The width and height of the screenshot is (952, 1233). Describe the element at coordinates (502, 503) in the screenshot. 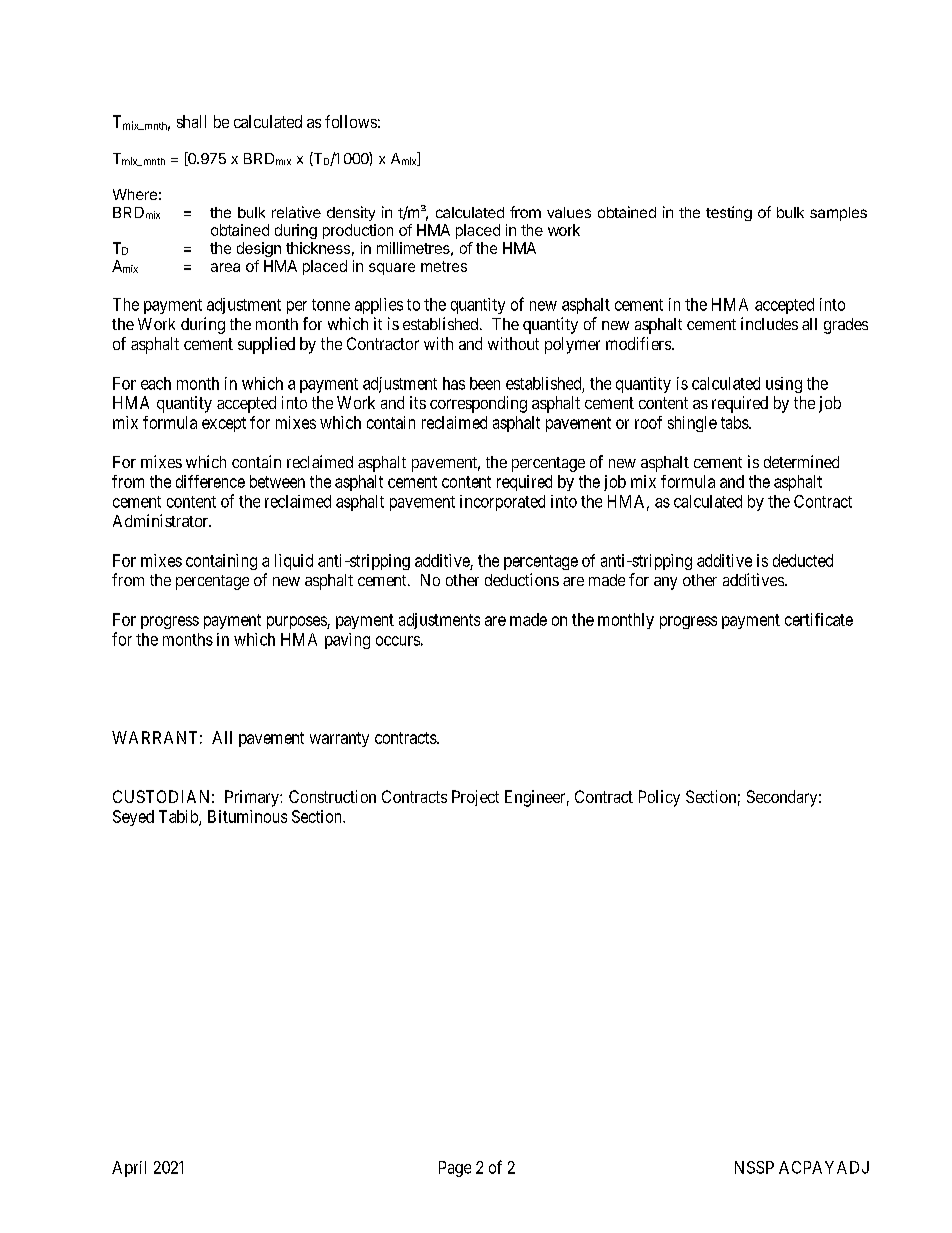

I see `incorporated` at that location.
